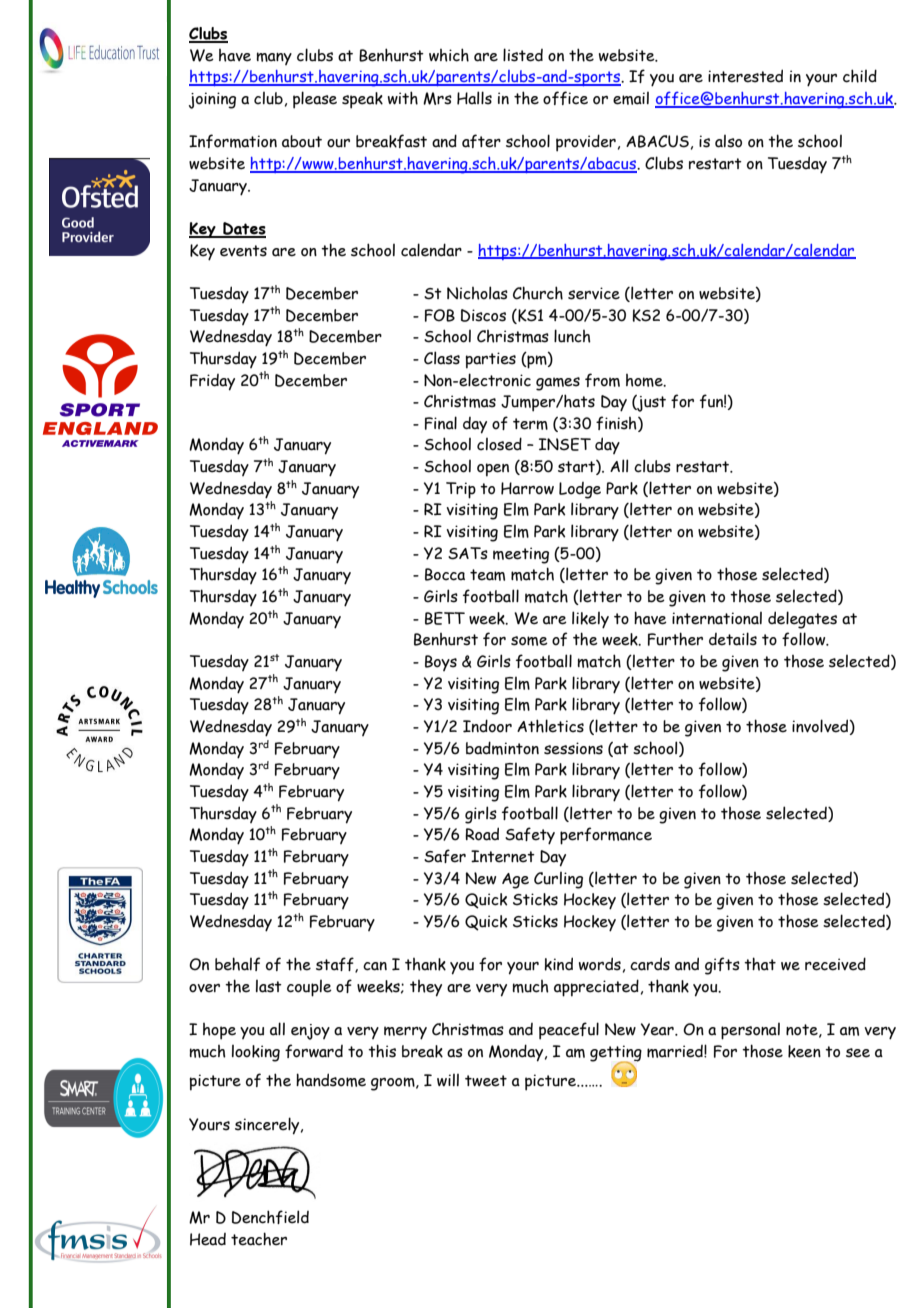  Describe the element at coordinates (760, 964) in the screenshot. I see `that` at that location.
